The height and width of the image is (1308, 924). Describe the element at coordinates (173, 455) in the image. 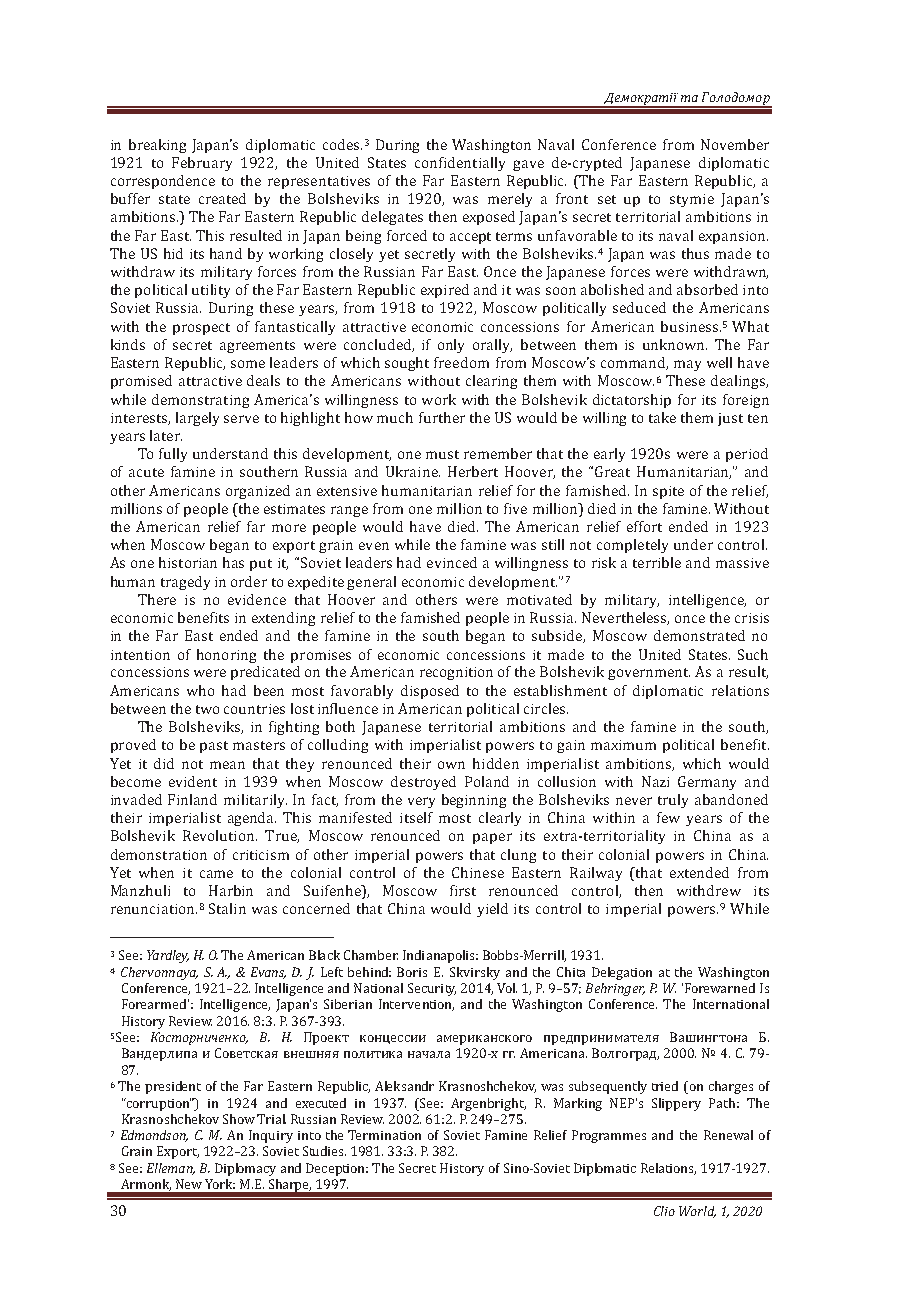

I see `fully` at that location.
